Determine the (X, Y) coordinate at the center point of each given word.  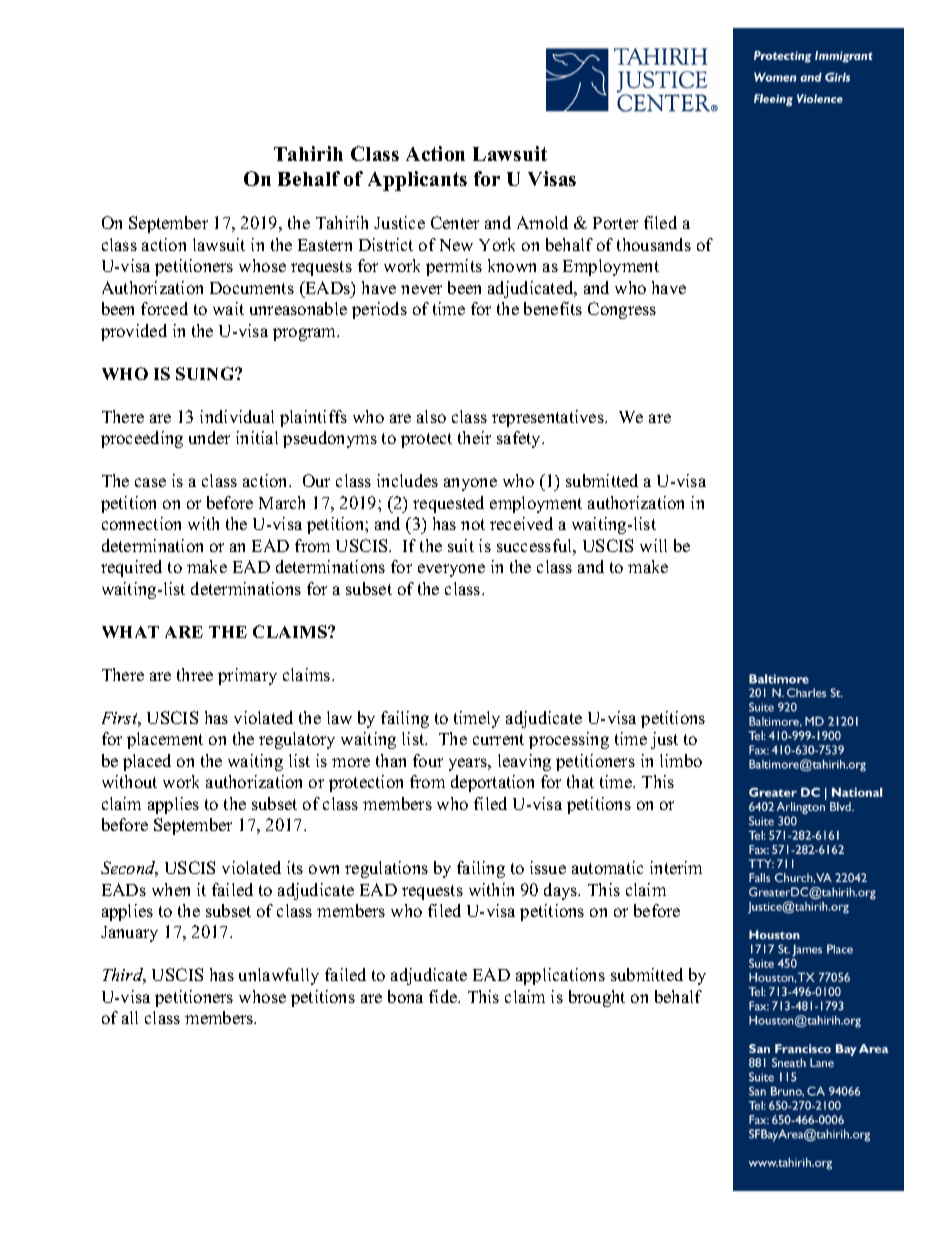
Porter (615, 223)
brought (597, 998)
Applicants (417, 181)
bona (405, 996)
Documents (252, 288)
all (130, 1017)
